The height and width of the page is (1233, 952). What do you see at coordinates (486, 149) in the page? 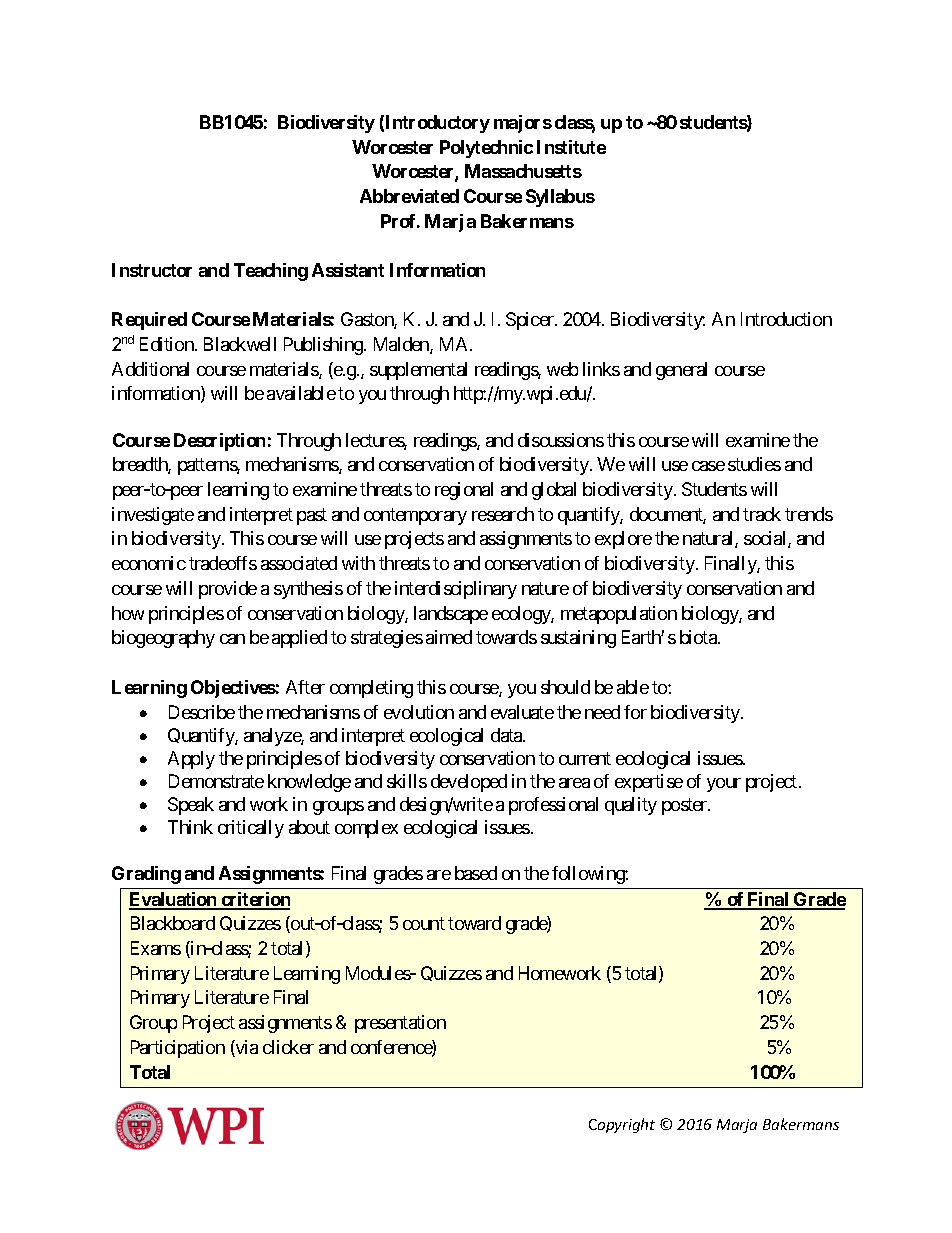
I see `Polytechnic` at bounding box center [486, 149].
